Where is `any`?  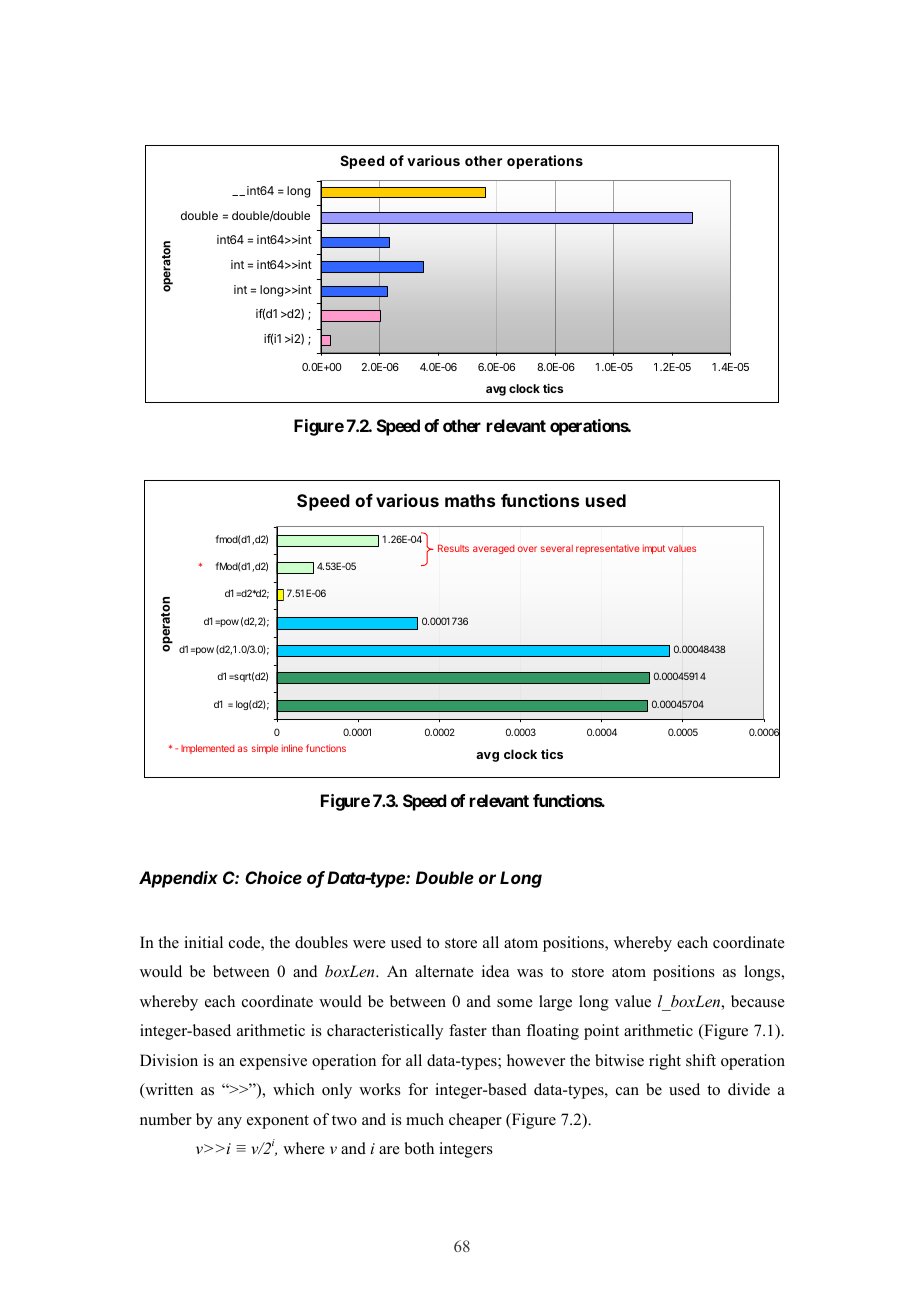
any is located at coordinates (230, 1123).
